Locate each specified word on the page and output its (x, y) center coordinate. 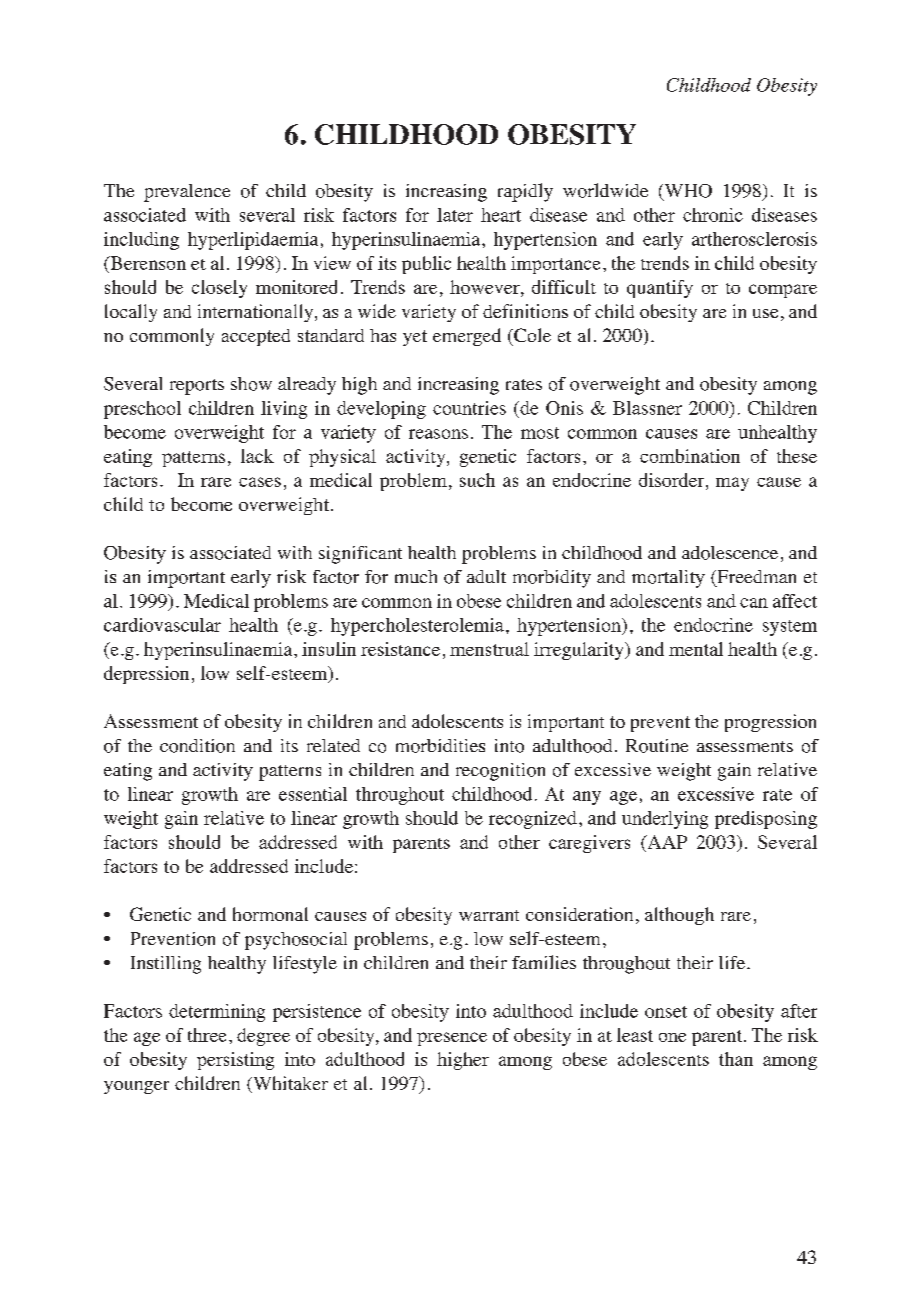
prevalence (187, 193)
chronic (713, 215)
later (455, 215)
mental (696, 649)
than (736, 1059)
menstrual (489, 649)
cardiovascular (162, 625)
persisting (235, 1061)
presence (452, 1039)
